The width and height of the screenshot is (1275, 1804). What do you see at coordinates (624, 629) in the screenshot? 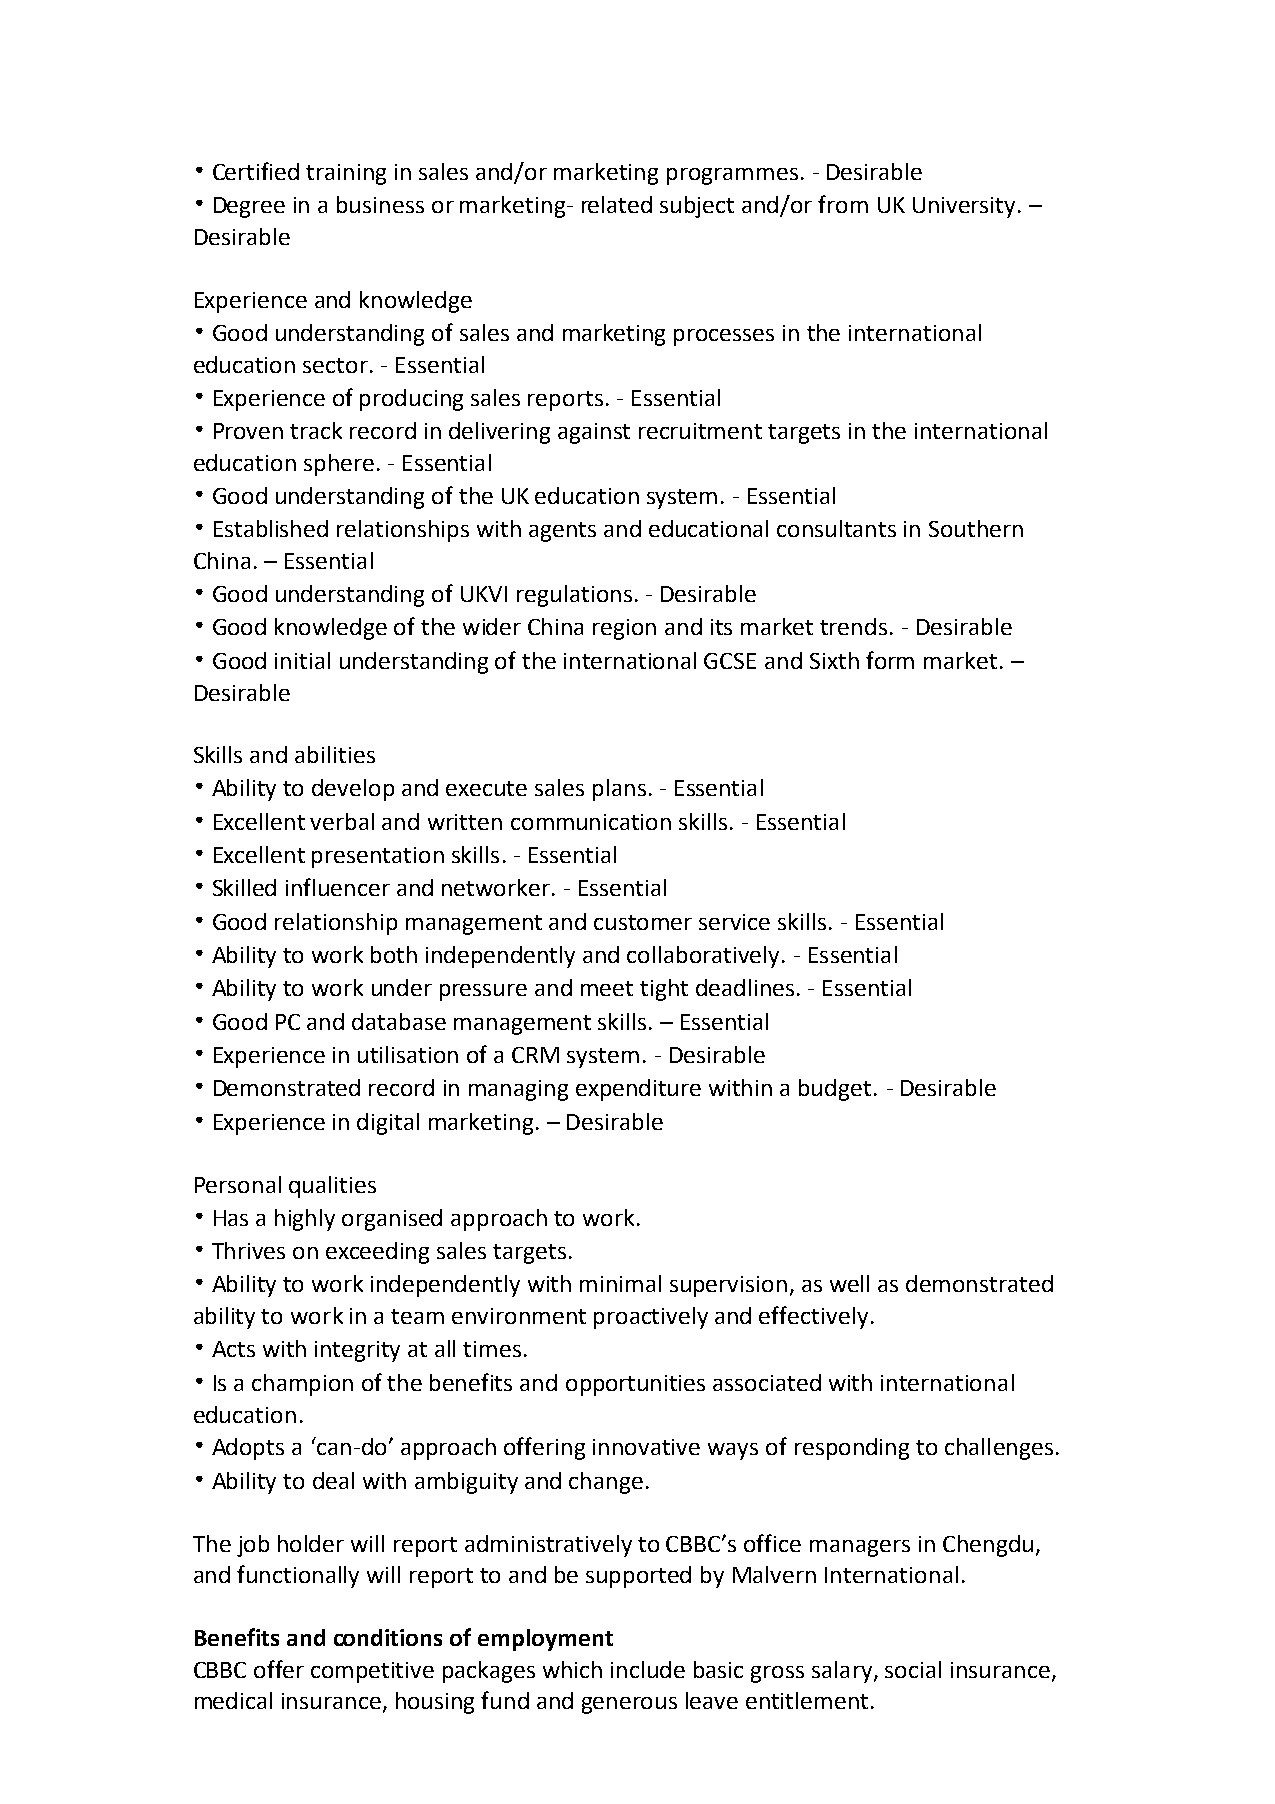
I see `region` at bounding box center [624, 629].
